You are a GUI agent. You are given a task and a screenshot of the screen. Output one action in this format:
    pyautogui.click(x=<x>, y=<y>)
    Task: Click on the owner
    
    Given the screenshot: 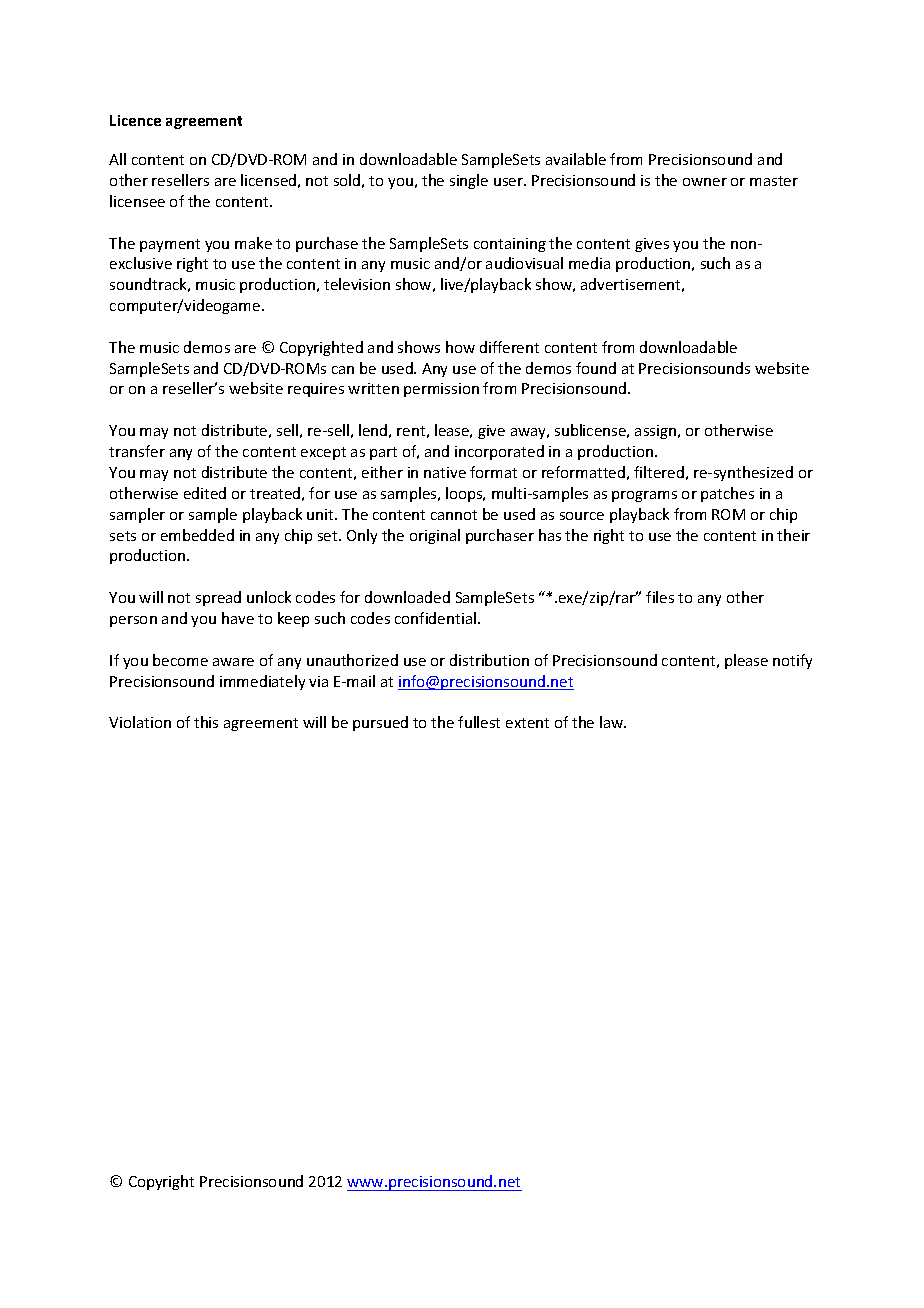 What is the action you would take?
    pyautogui.click(x=705, y=182)
